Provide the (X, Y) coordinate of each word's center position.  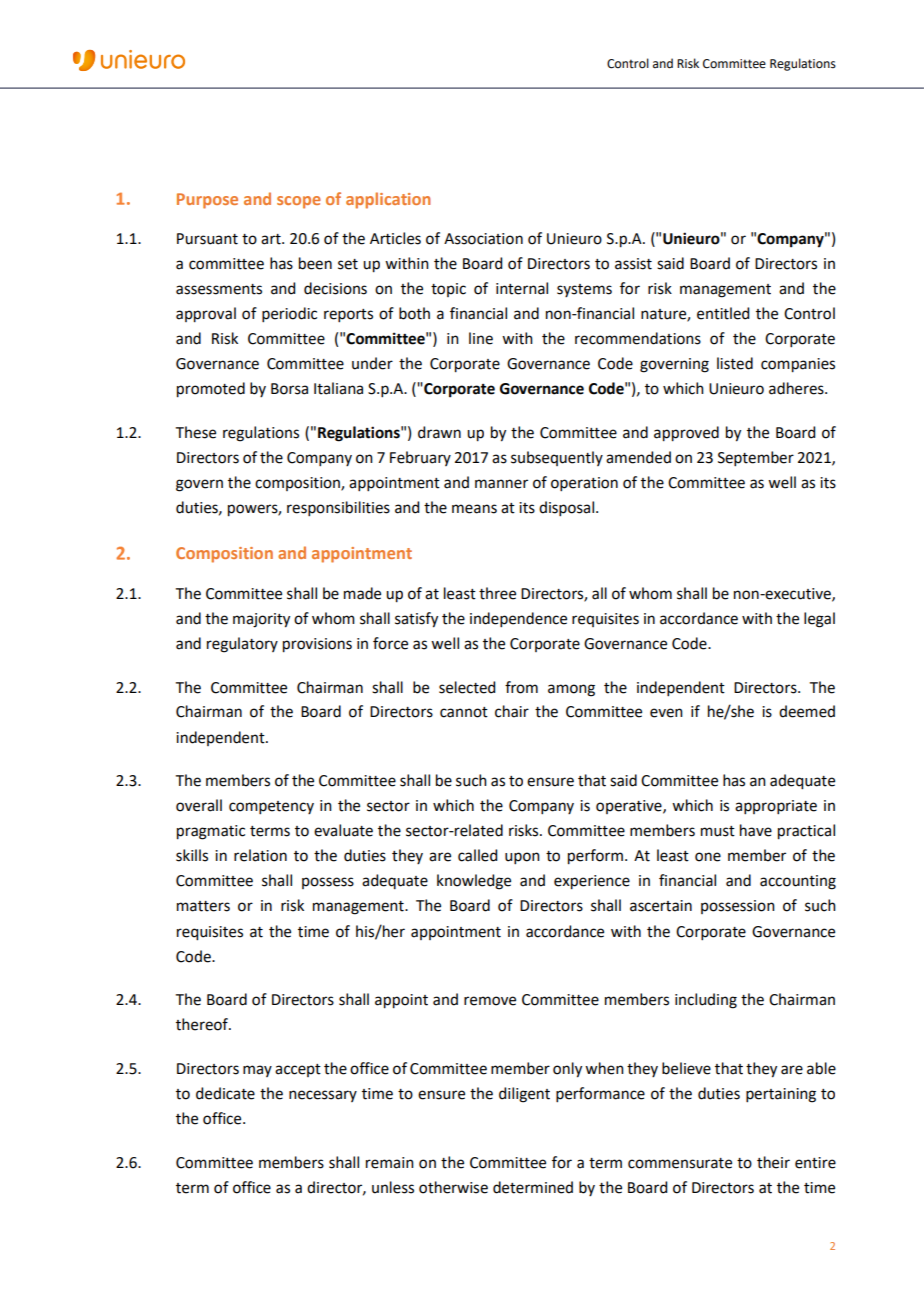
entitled (723, 313)
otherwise (453, 1187)
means (474, 509)
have (756, 830)
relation (260, 855)
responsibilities (338, 508)
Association (483, 239)
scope (299, 202)
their (773, 1162)
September (756, 458)
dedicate (225, 1093)
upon (522, 858)
